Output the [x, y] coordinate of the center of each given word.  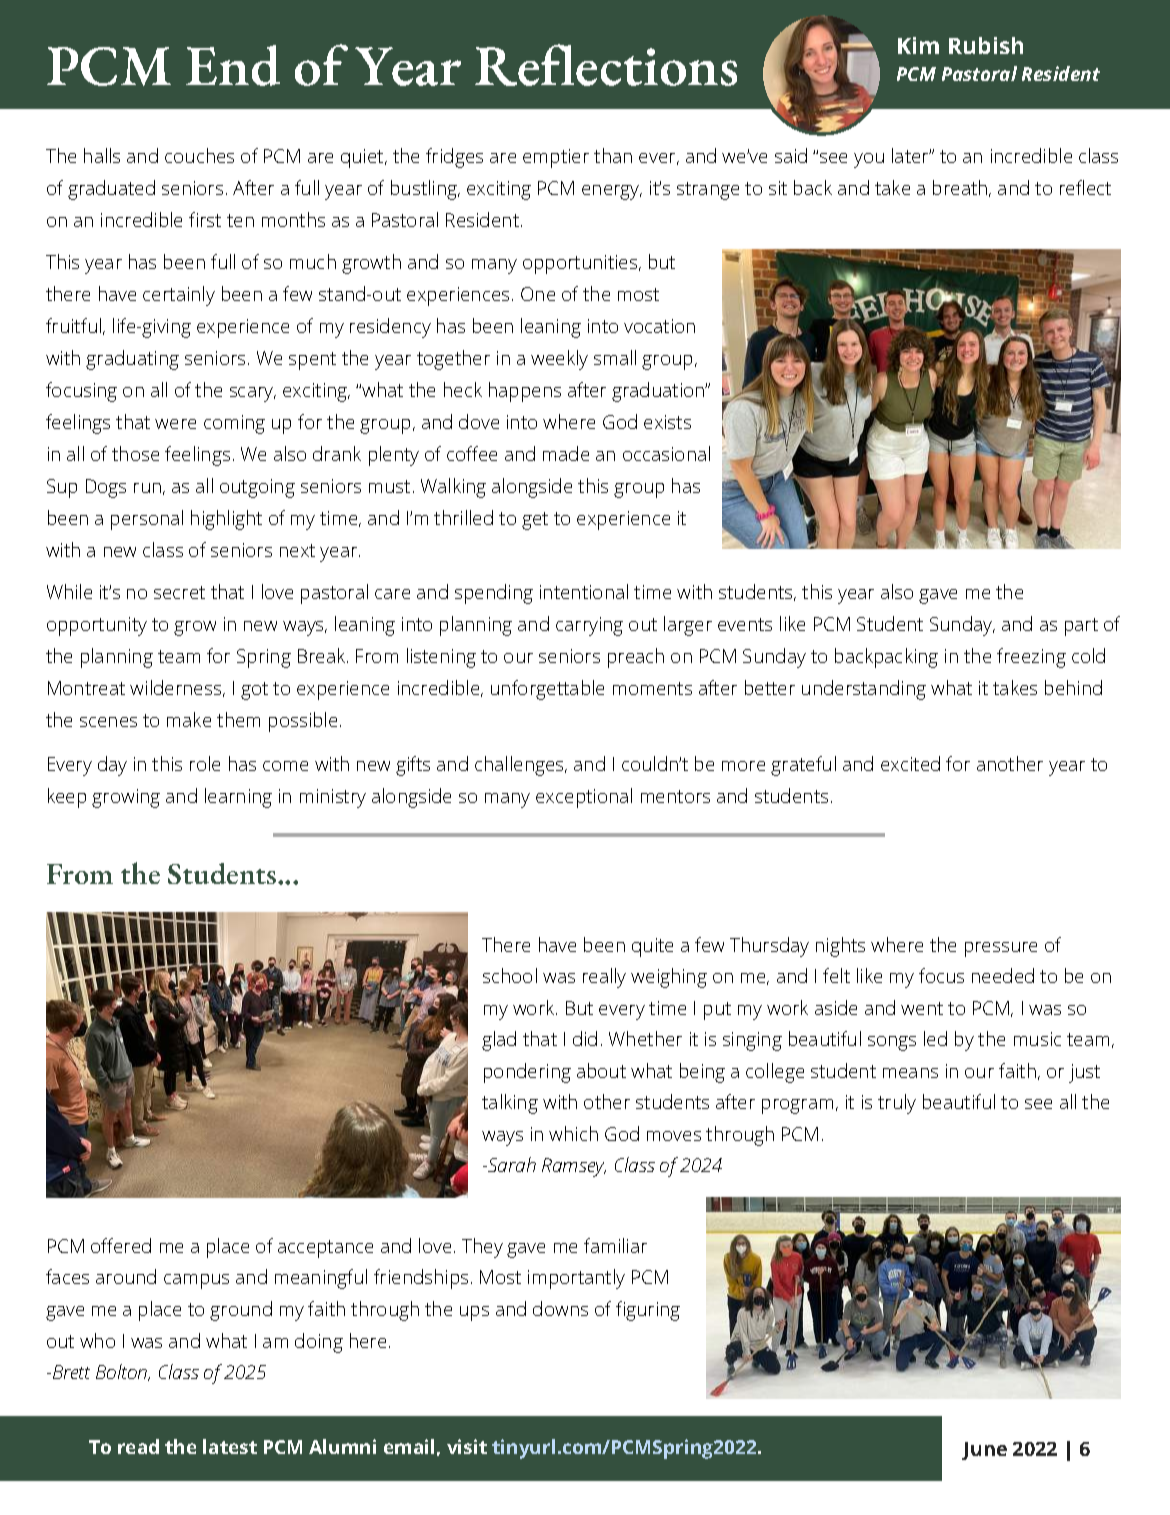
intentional [584, 591]
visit [467, 1446]
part [1081, 627]
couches [199, 155]
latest [230, 1446]
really [604, 978]
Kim [918, 45]
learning [238, 798]
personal [147, 520]
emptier [556, 158]
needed [1003, 975]
